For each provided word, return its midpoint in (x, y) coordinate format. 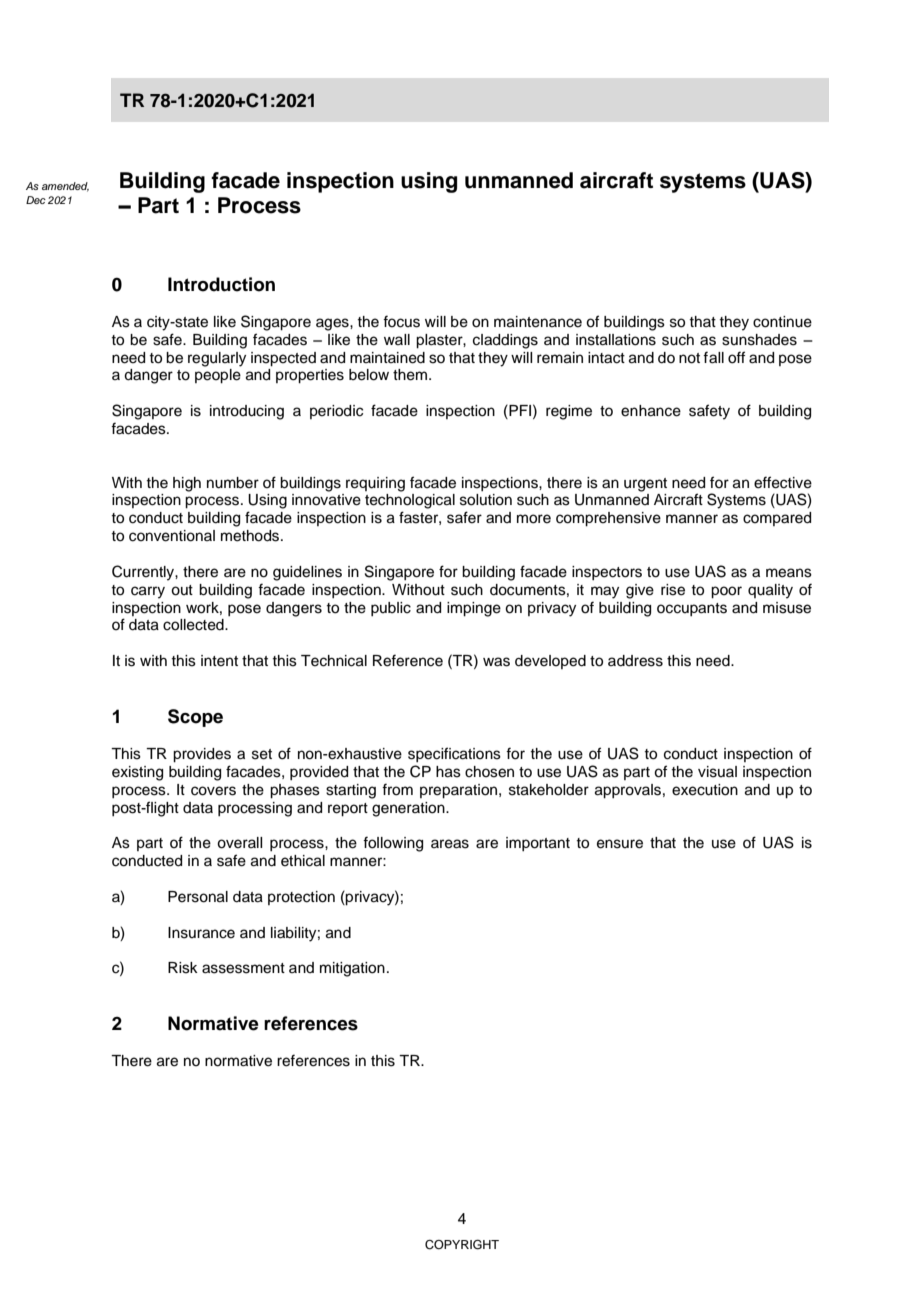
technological (410, 501)
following (393, 844)
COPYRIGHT (462, 1245)
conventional (172, 536)
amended (65, 187)
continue (782, 322)
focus (401, 321)
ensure (620, 844)
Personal (198, 897)
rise (673, 590)
